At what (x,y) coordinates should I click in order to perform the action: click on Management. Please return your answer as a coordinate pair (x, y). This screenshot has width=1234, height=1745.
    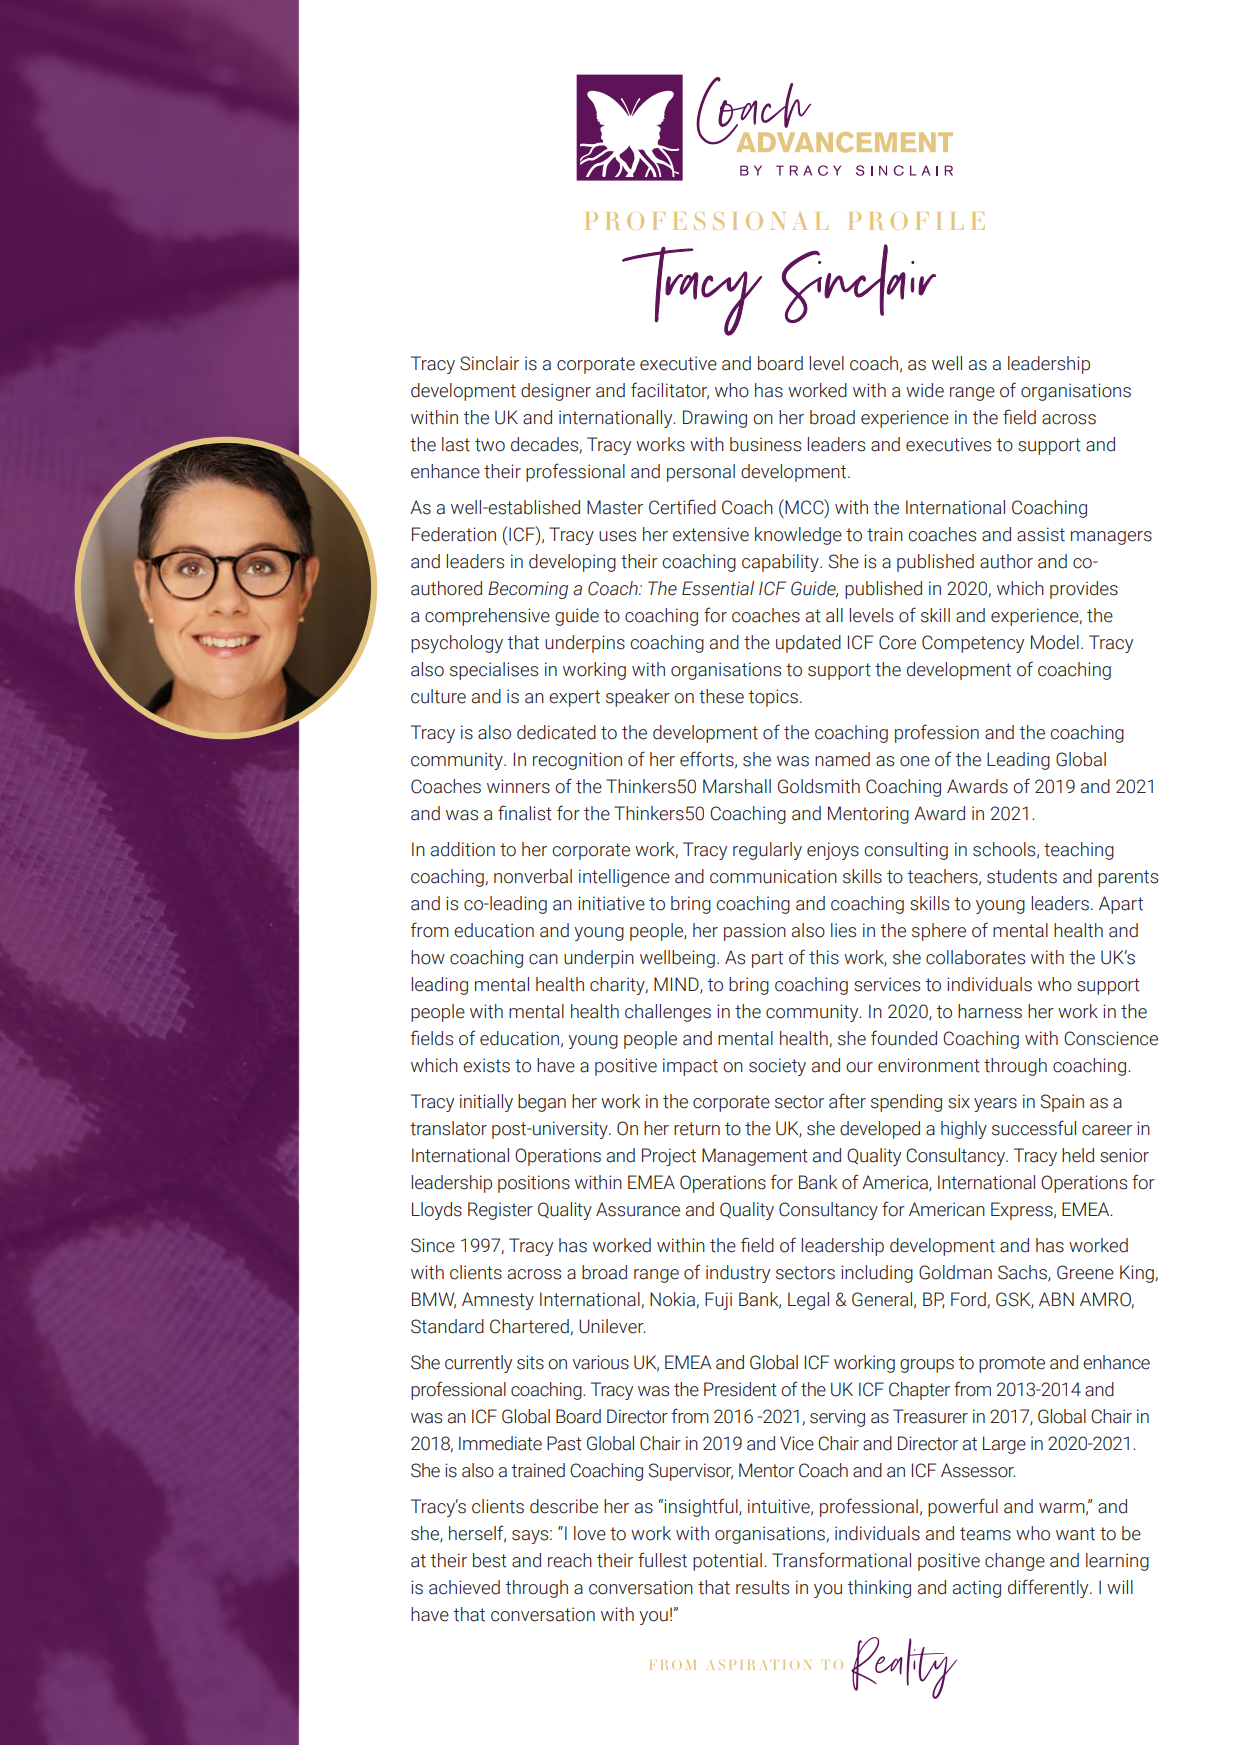
    Looking at the image, I should click on (755, 1157).
